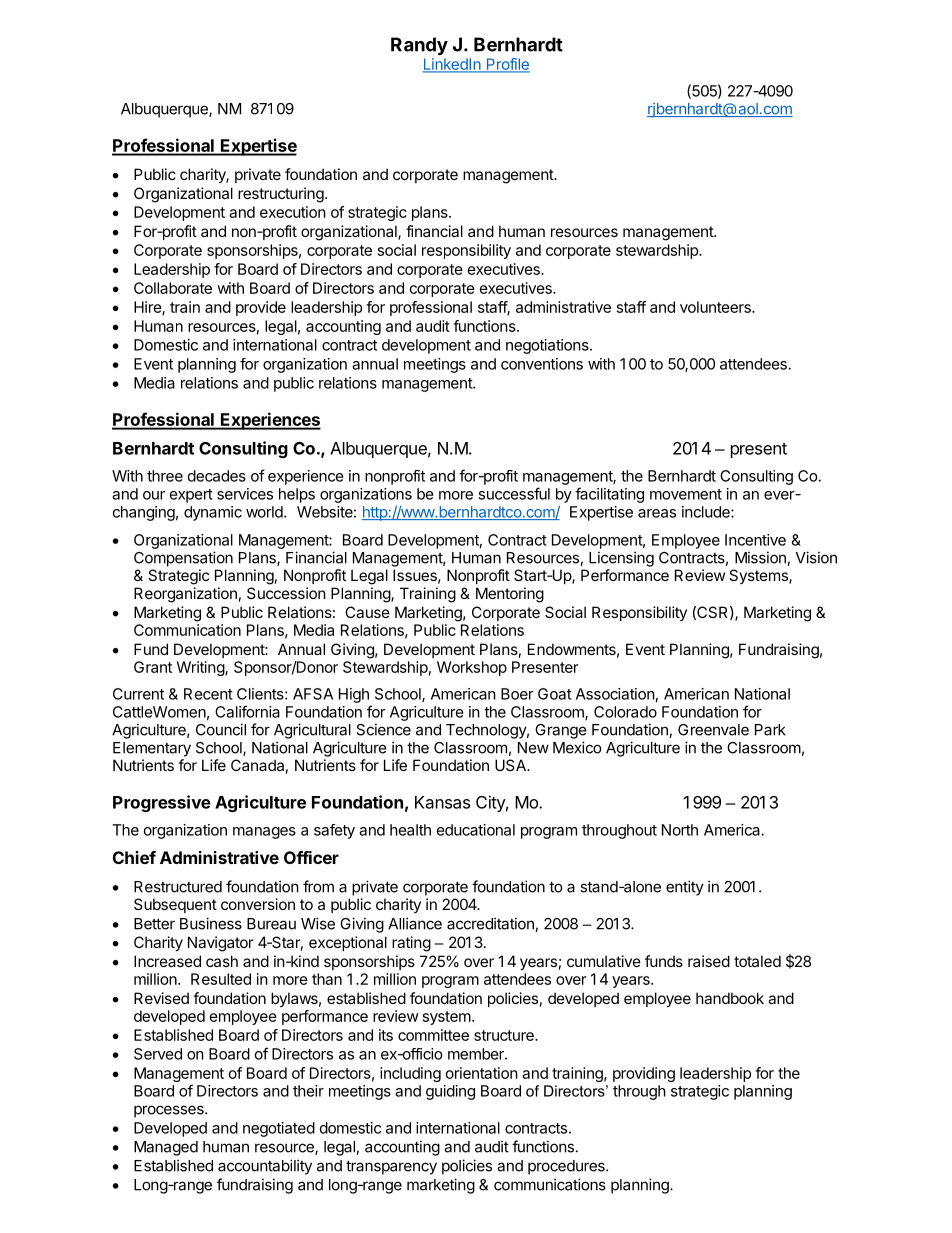 This image has width=952, height=1233. I want to click on restructuring, so click(281, 195).
